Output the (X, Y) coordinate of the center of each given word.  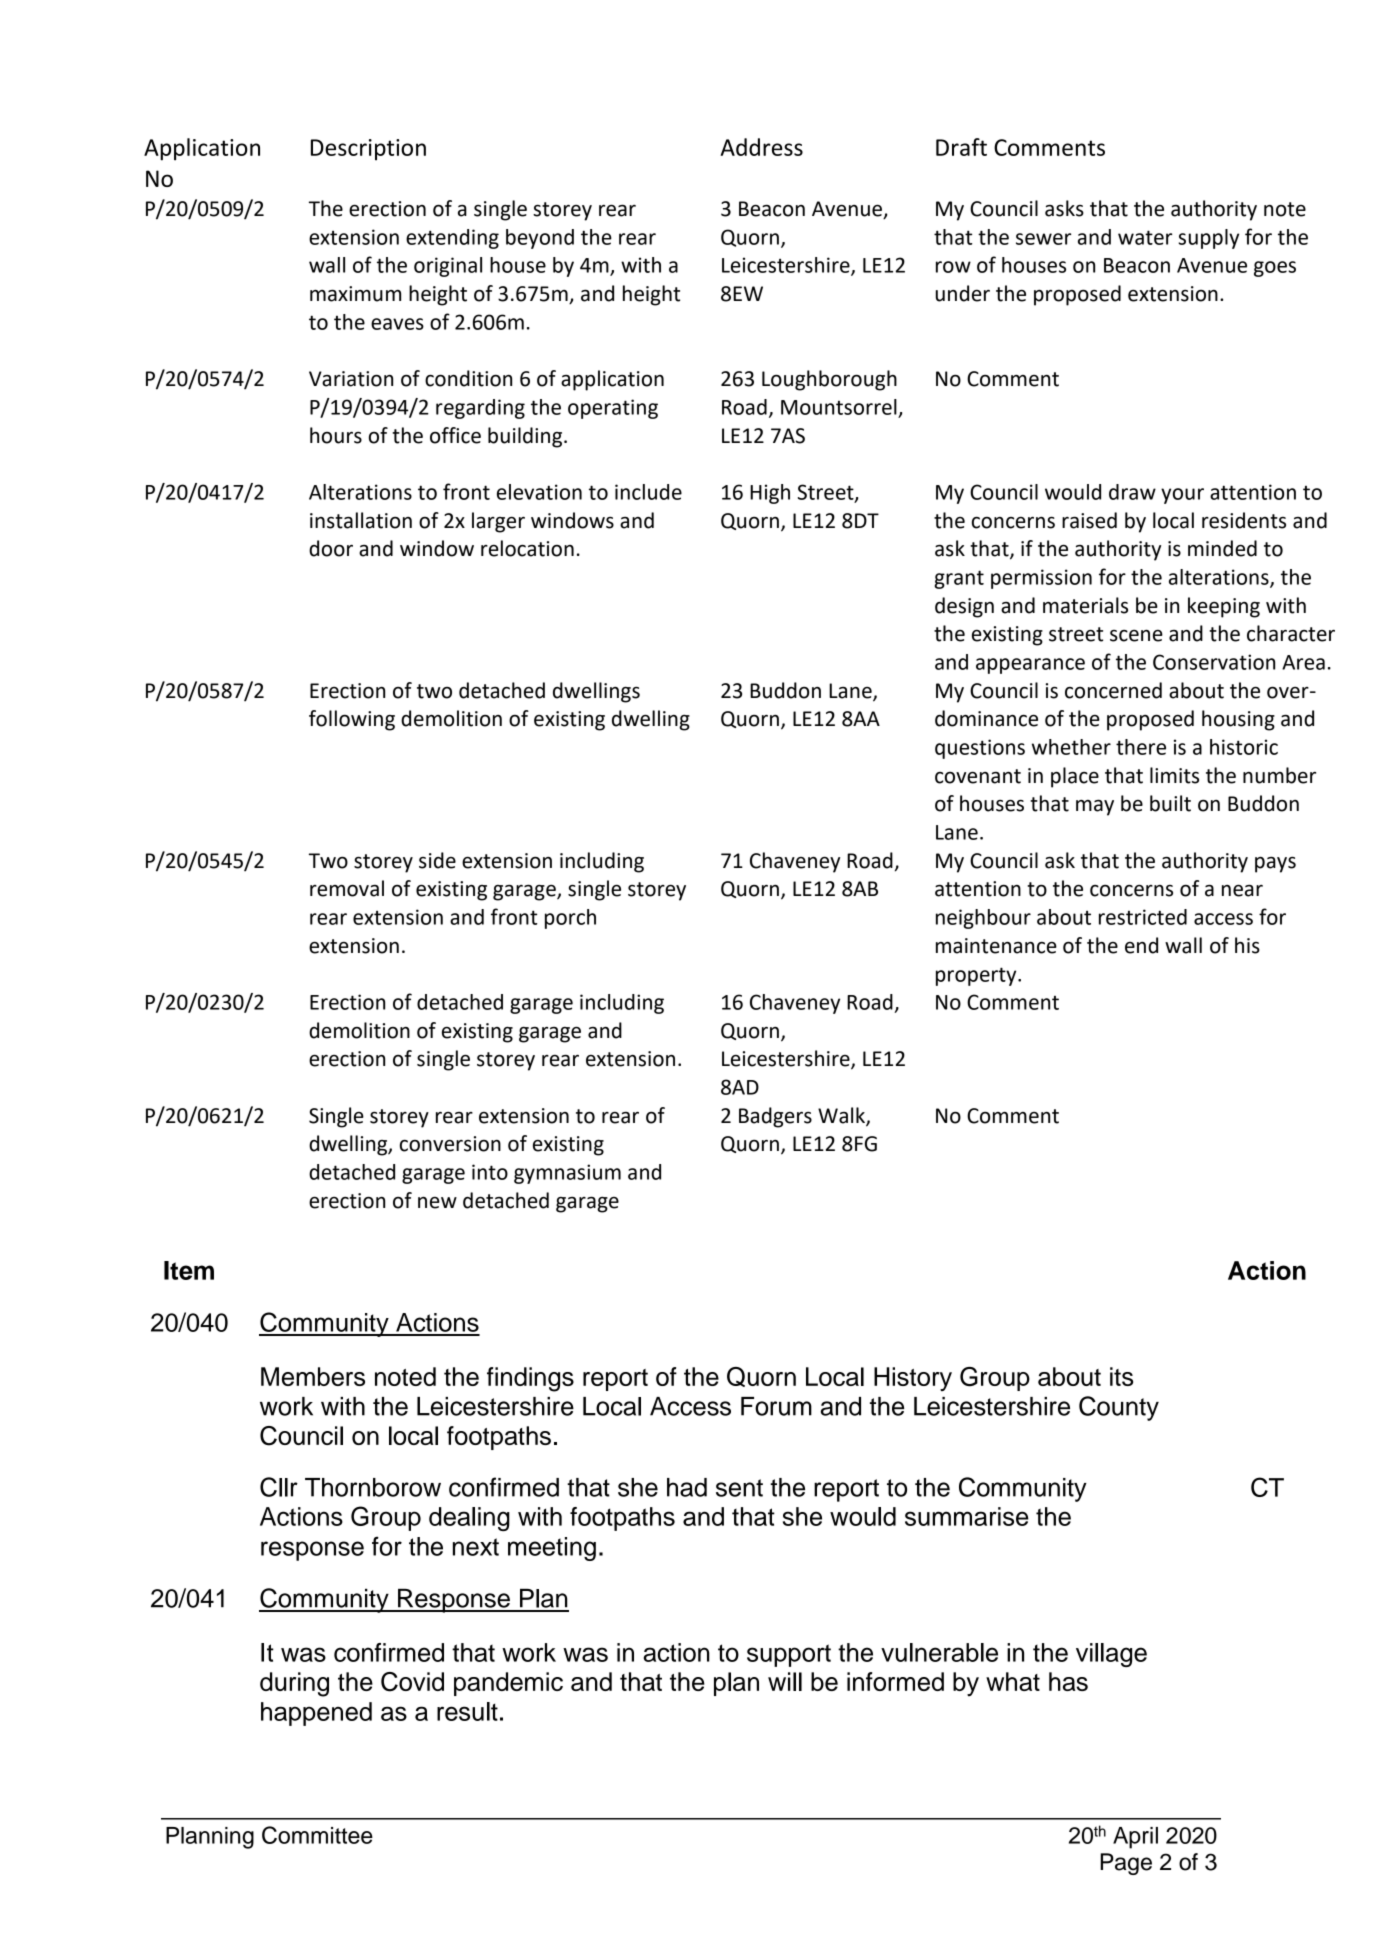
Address (761, 147)
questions (980, 749)
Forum (776, 1406)
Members (313, 1376)
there (1141, 747)
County (1119, 1408)
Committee (317, 1835)
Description (368, 150)
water (1145, 237)
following (352, 720)
